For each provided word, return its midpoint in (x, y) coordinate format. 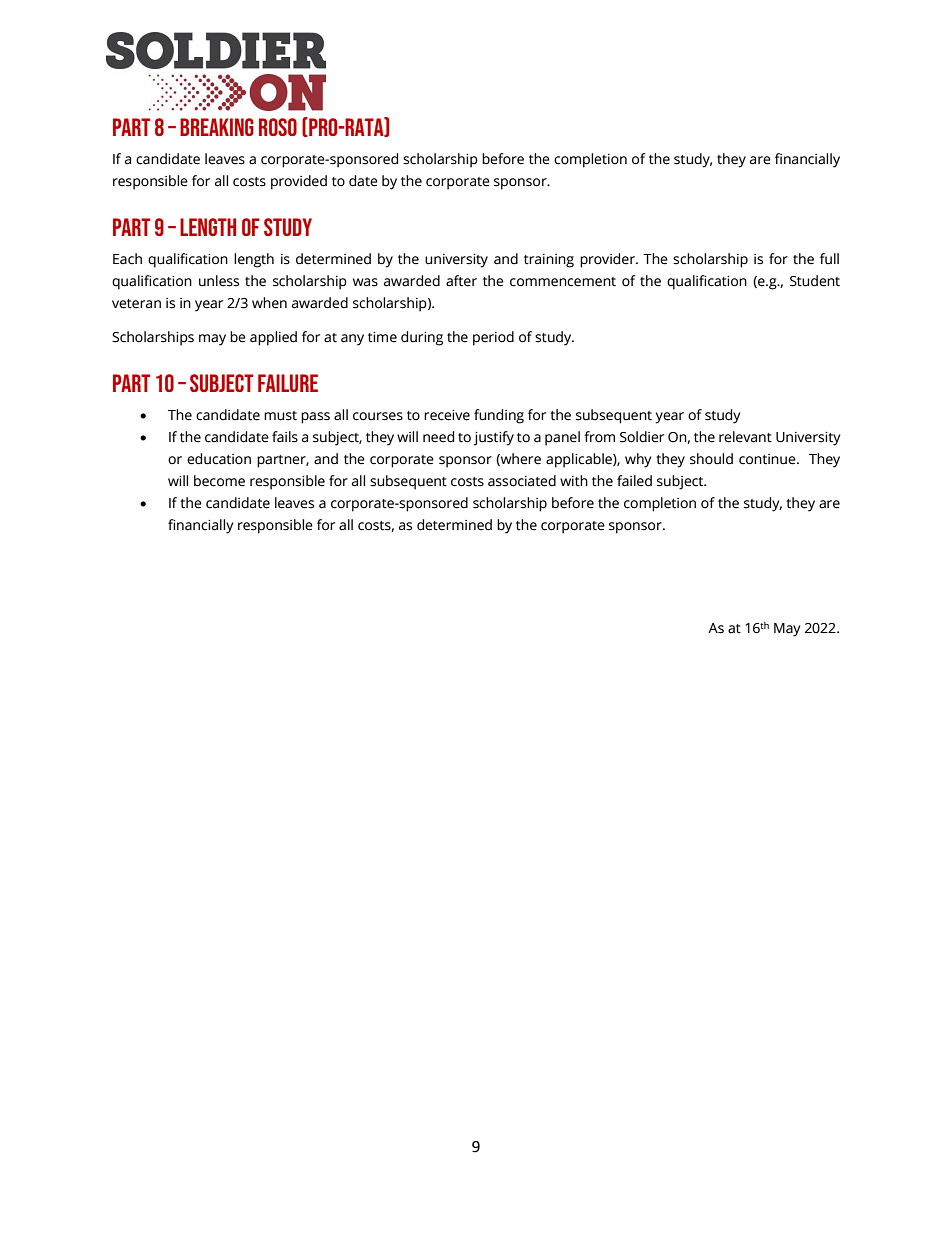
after (461, 281)
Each (127, 259)
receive (447, 415)
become (219, 481)
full (829, 259)
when (269, 303)
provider (608, 260)
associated (522, 481)
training (549, 261)
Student (815, 281)
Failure (288, 383)
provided (299, 182)
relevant (745, 437)
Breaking (217, 127)
